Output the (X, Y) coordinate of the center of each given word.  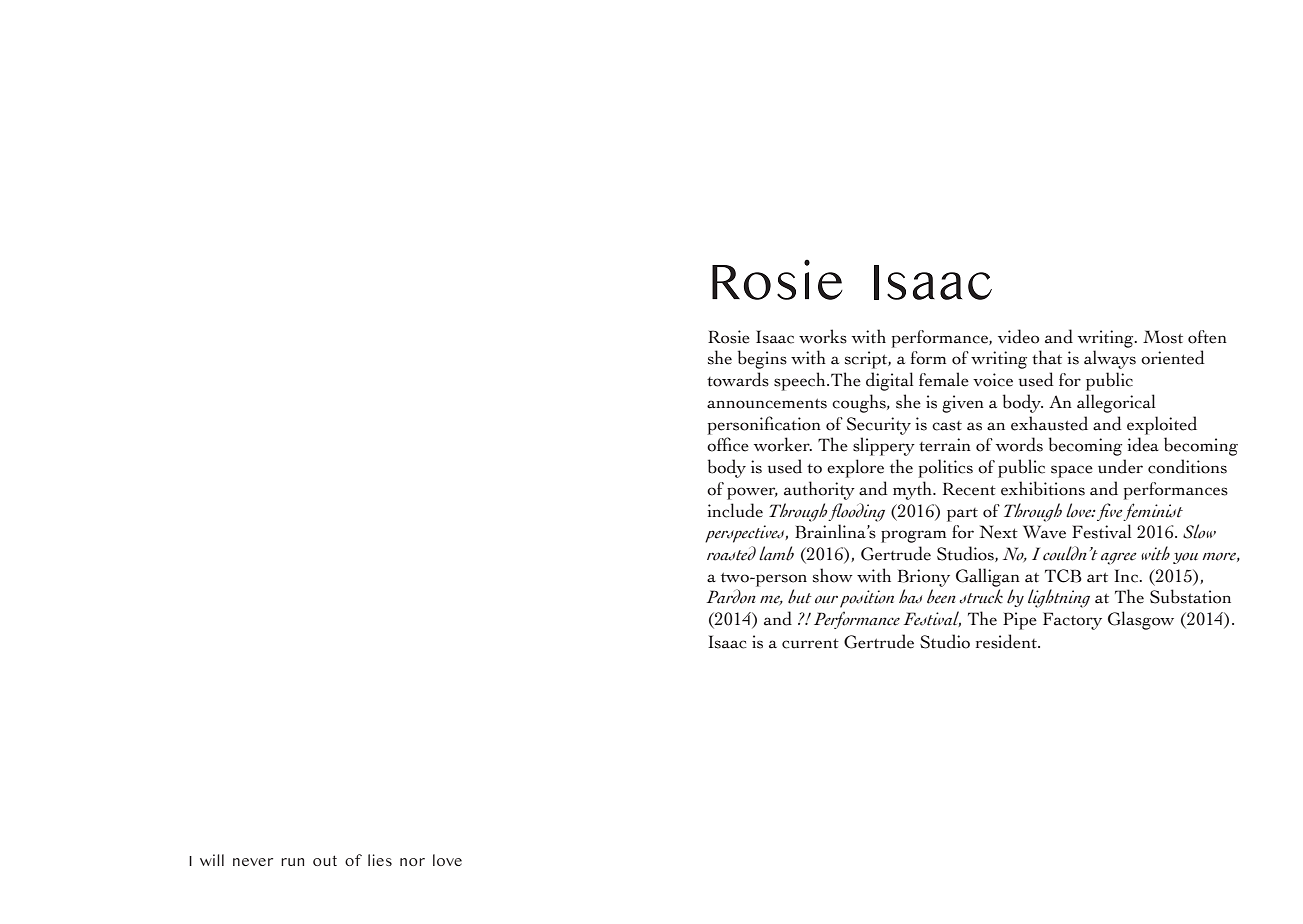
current (810, 643)
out (325, 860)
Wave (1044, 532)
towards (738, 379)
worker (782, 444)
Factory (1072, 621)
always (1110, 359)
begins (762, 359)
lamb (776, 553)
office (728, 444)
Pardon (731, 596)
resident (1007, 641)
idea (1143, 444)
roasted (731, 553)
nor (412, 862)
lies (380, 860)
